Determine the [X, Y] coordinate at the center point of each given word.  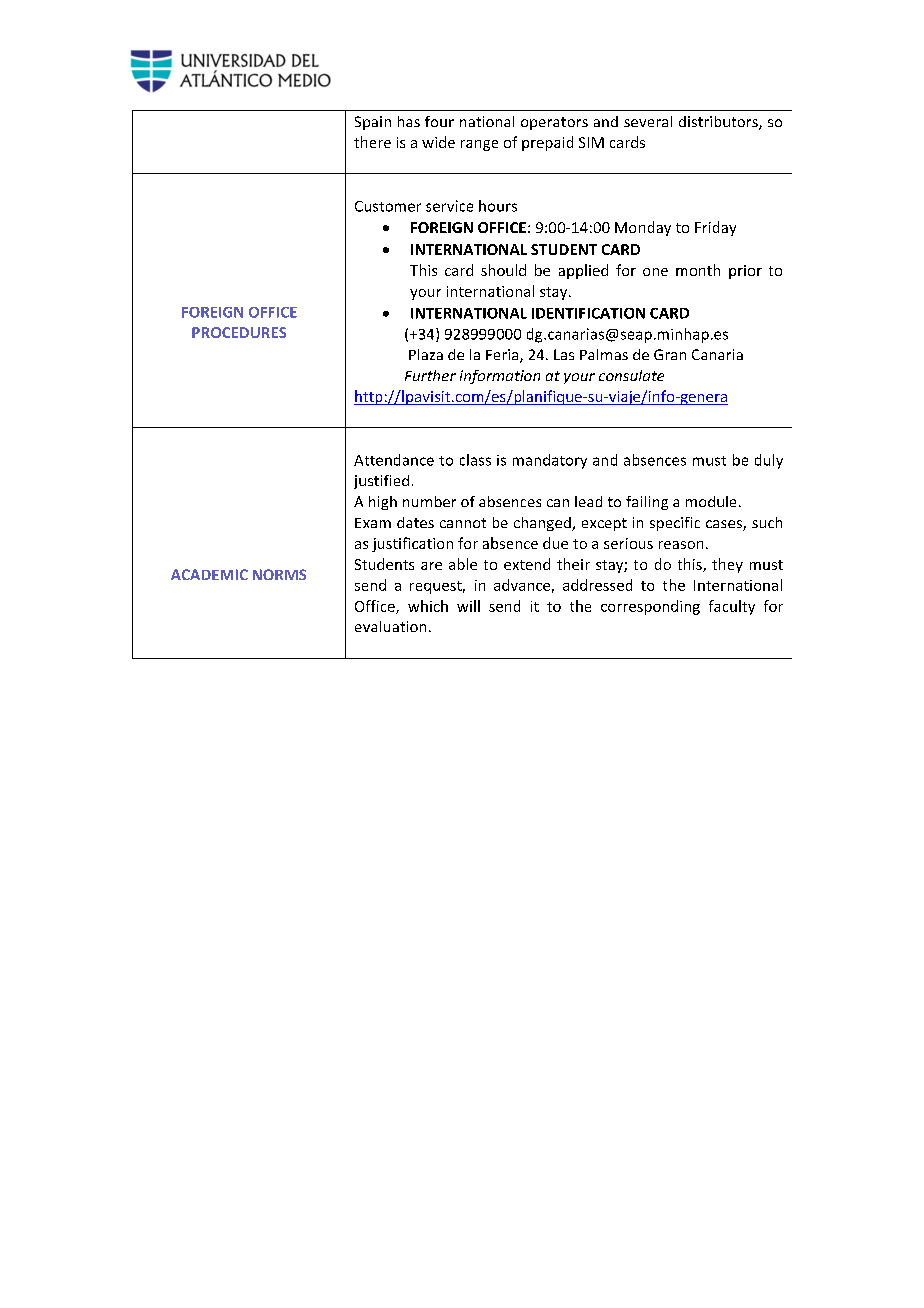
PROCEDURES [239, 332]
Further [430, 375]
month [698, 270]
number [429, 501]
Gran [670, 354]
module [711, 501]
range [479, 145]
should [503, 270]
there [372, 142]
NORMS [279, 574]
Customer [388, 206]
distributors [719, 123]
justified [381, 482]
